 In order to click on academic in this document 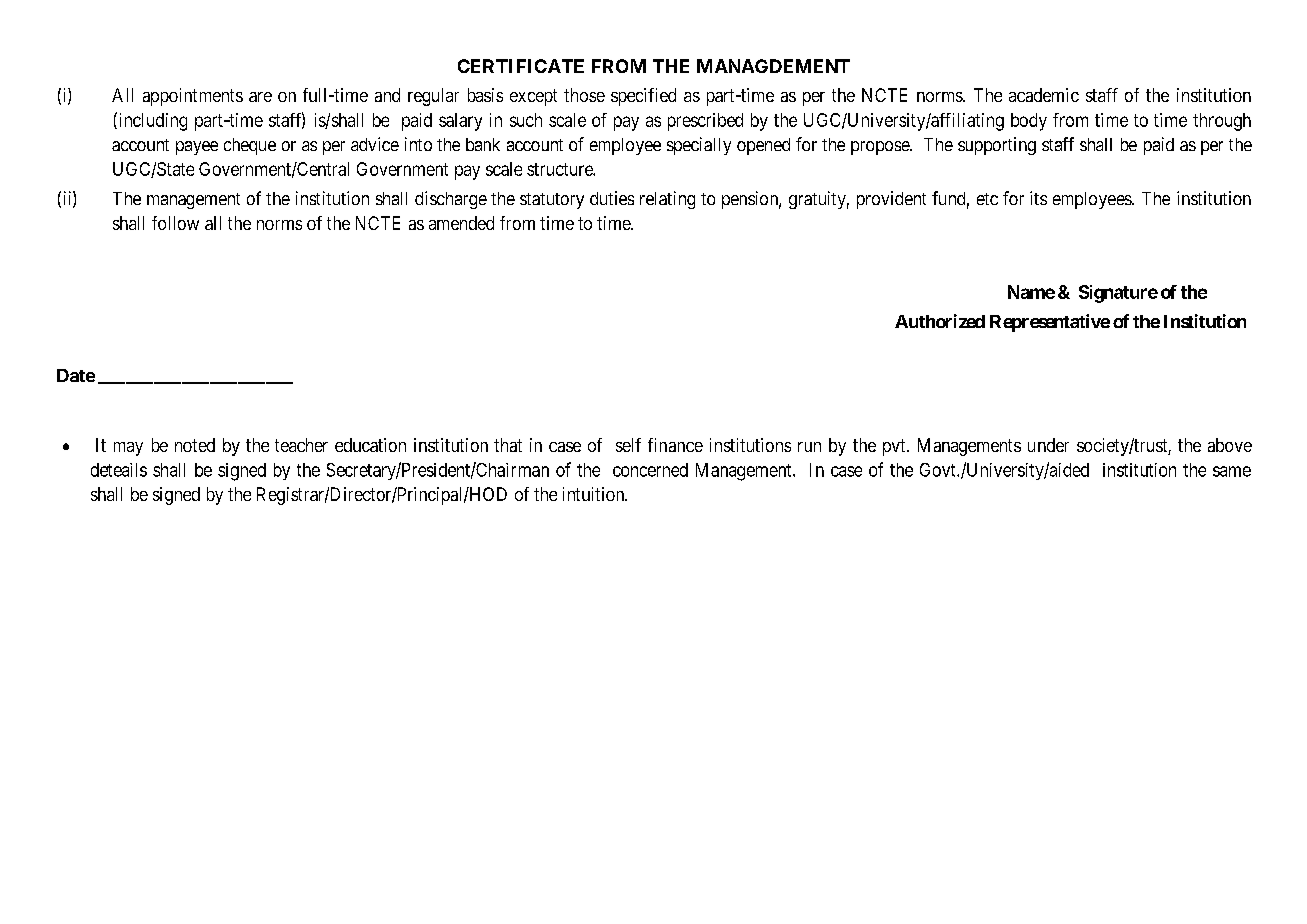, I will do `click(1044, 95)`.
